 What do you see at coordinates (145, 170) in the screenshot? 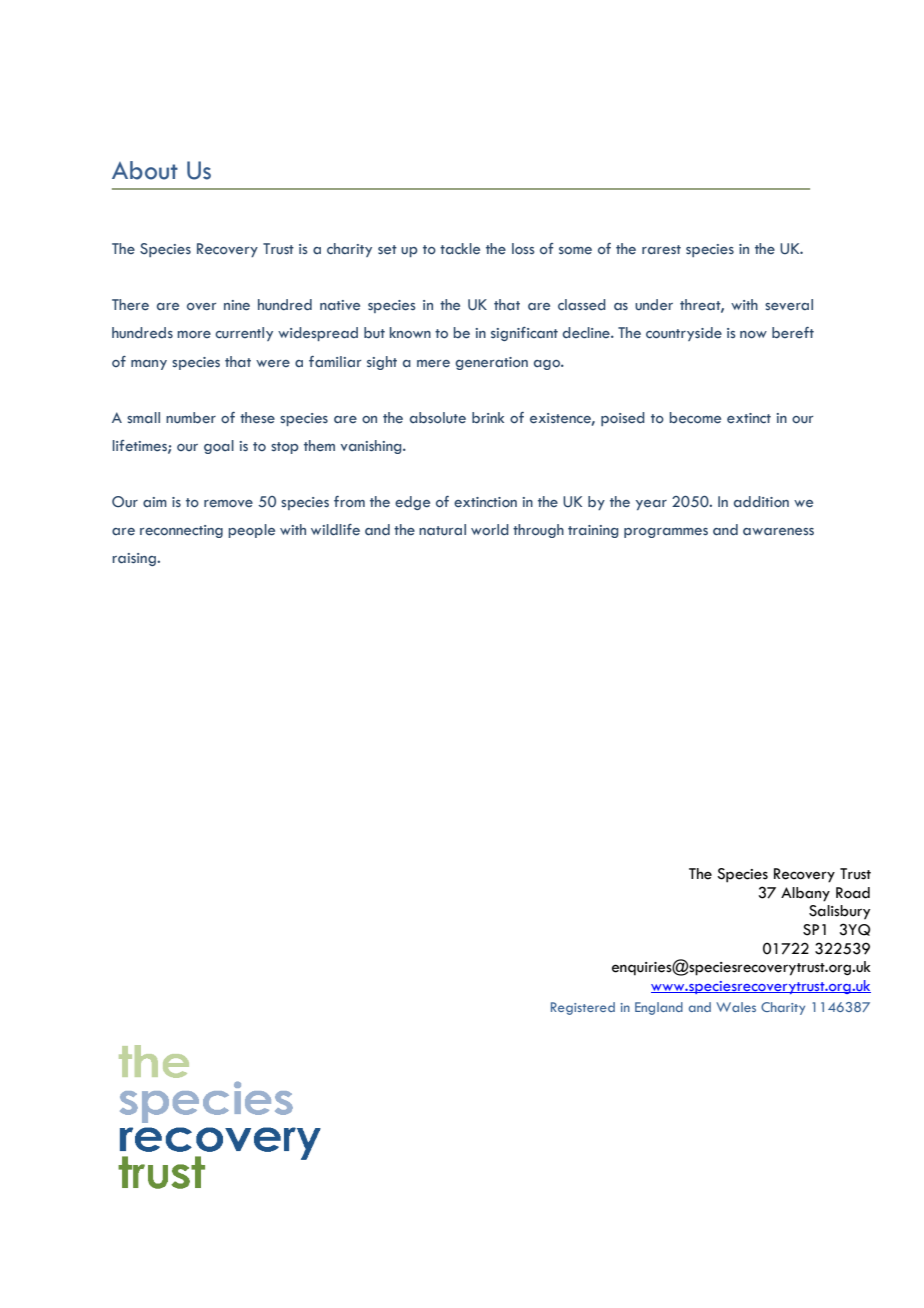
I see `About` at bounding box center [145, 170].
